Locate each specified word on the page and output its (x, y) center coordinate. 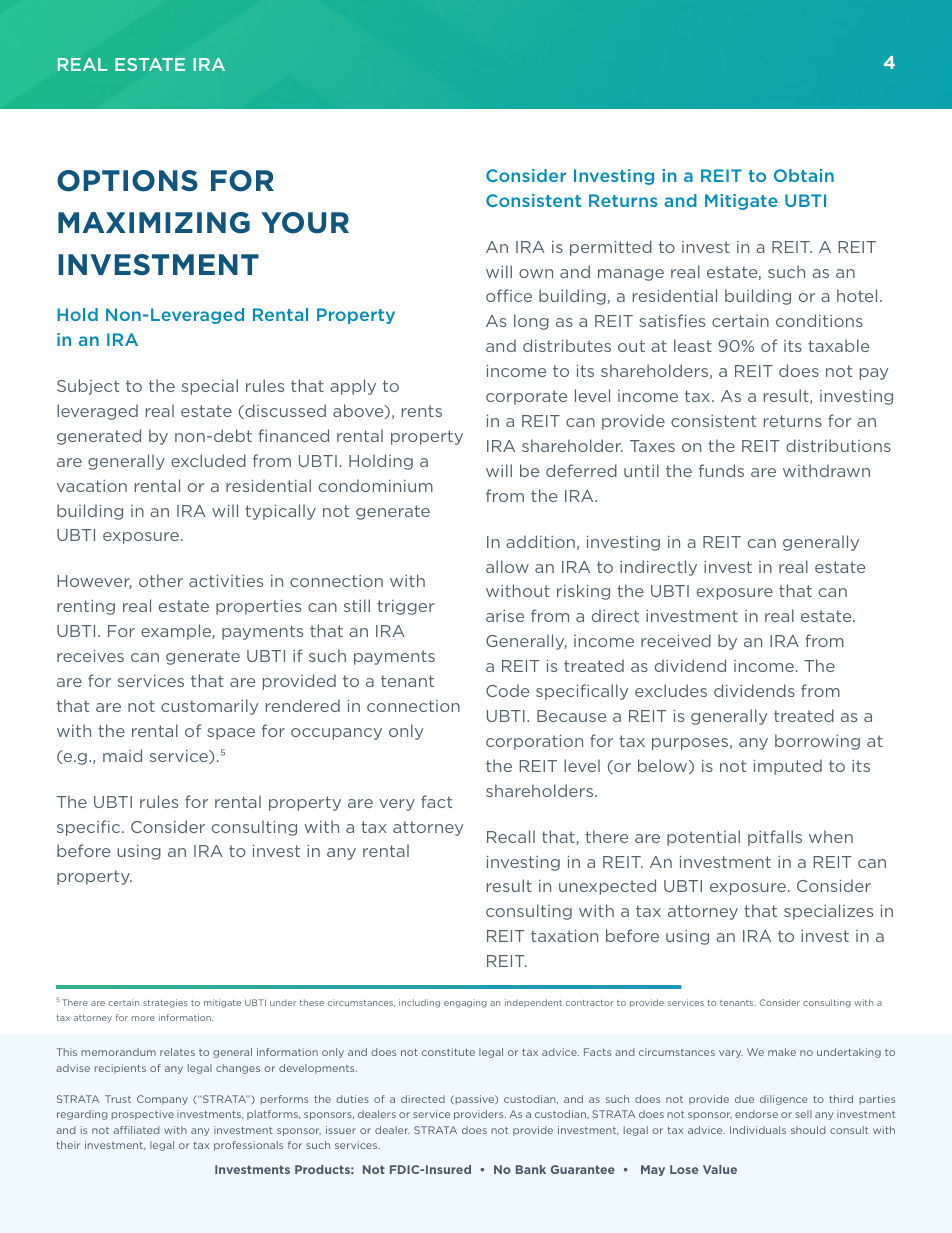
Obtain (804, 175)
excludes (671, 690)
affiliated (136, 1130)
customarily (209, 707)
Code (507, 690)
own (536, 273)
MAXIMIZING (154, 223)
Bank (531, 1169)
